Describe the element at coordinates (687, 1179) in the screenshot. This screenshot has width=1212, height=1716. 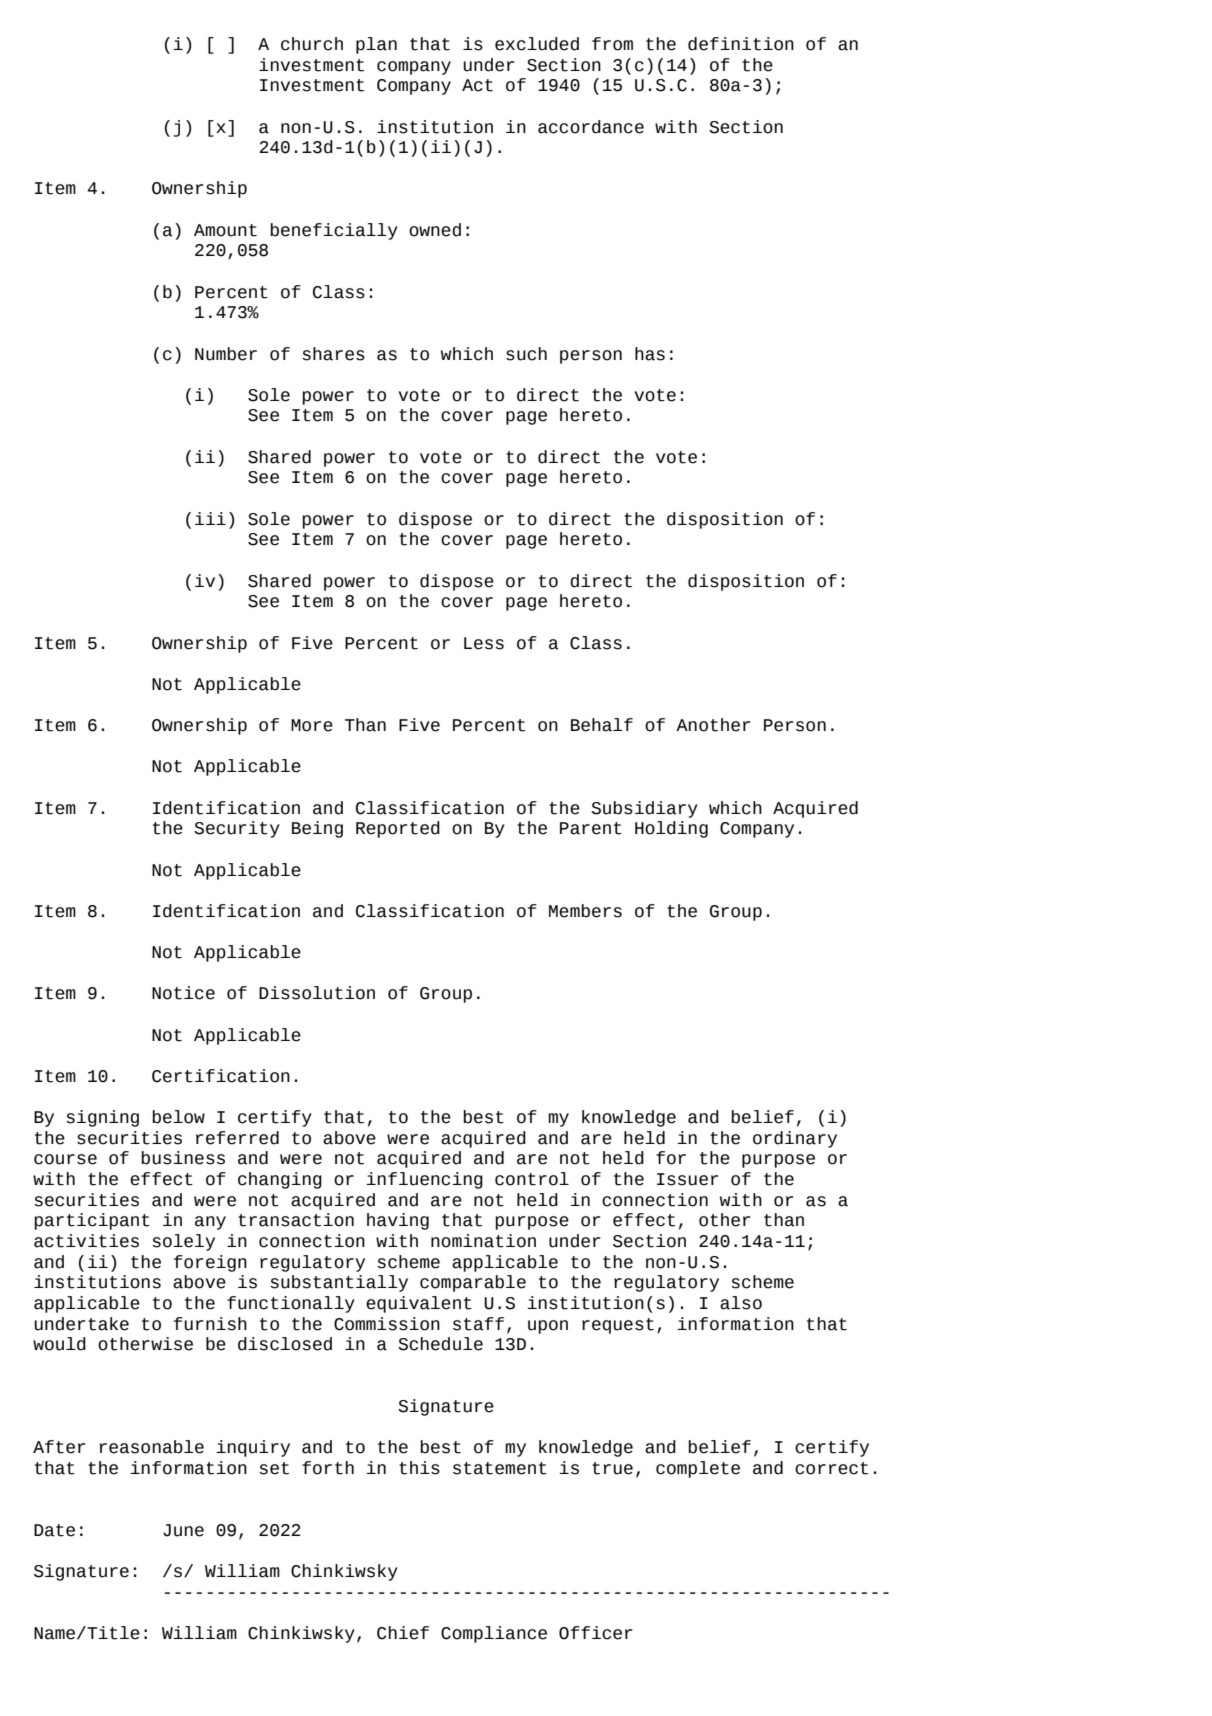
I see `Issuer` at that location.
